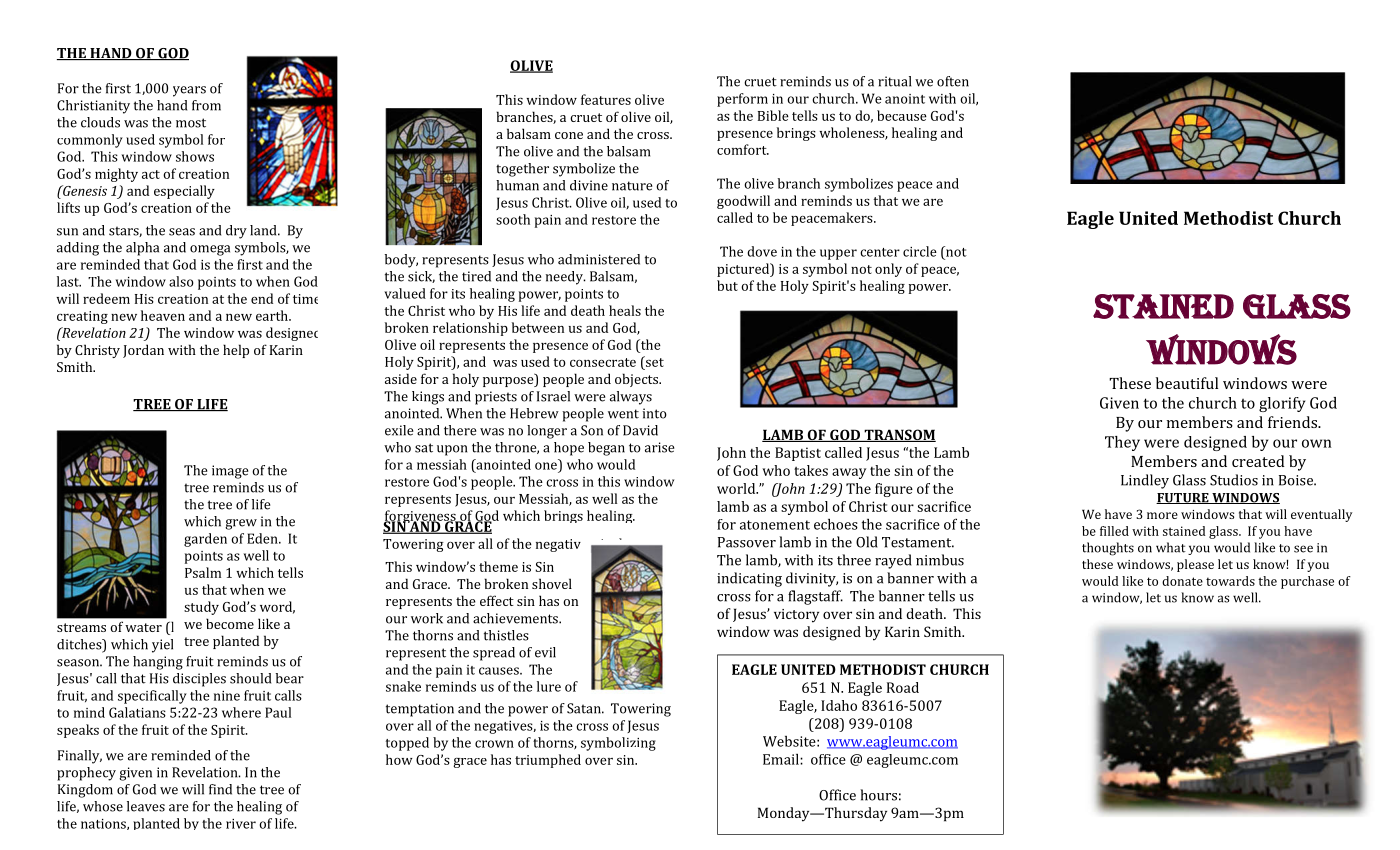 The width and height of the image is (1400, 850). I want to click on set, so click(654, 361).
